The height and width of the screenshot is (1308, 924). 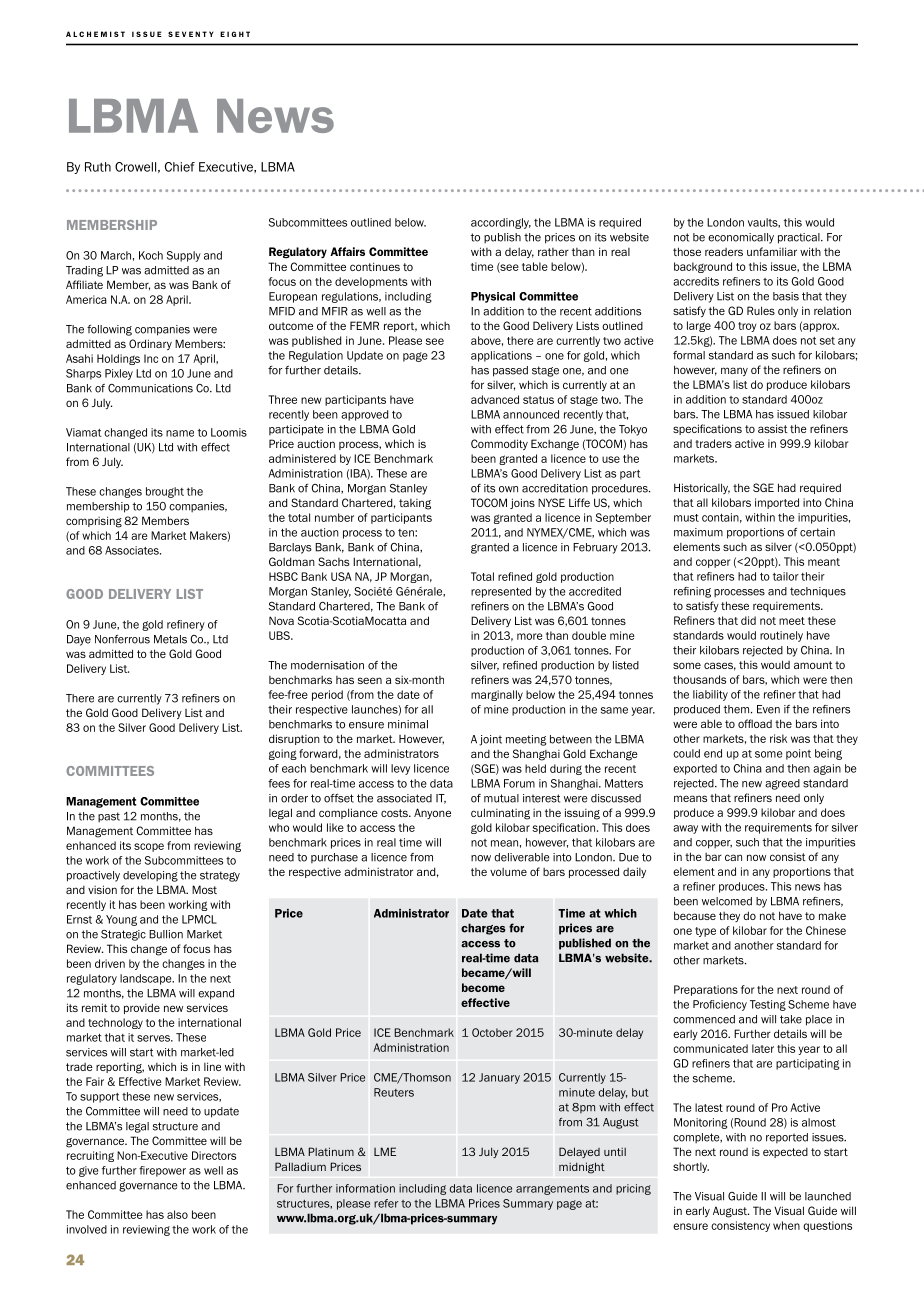 I want to click on also, so click(x=177, y=1214).
